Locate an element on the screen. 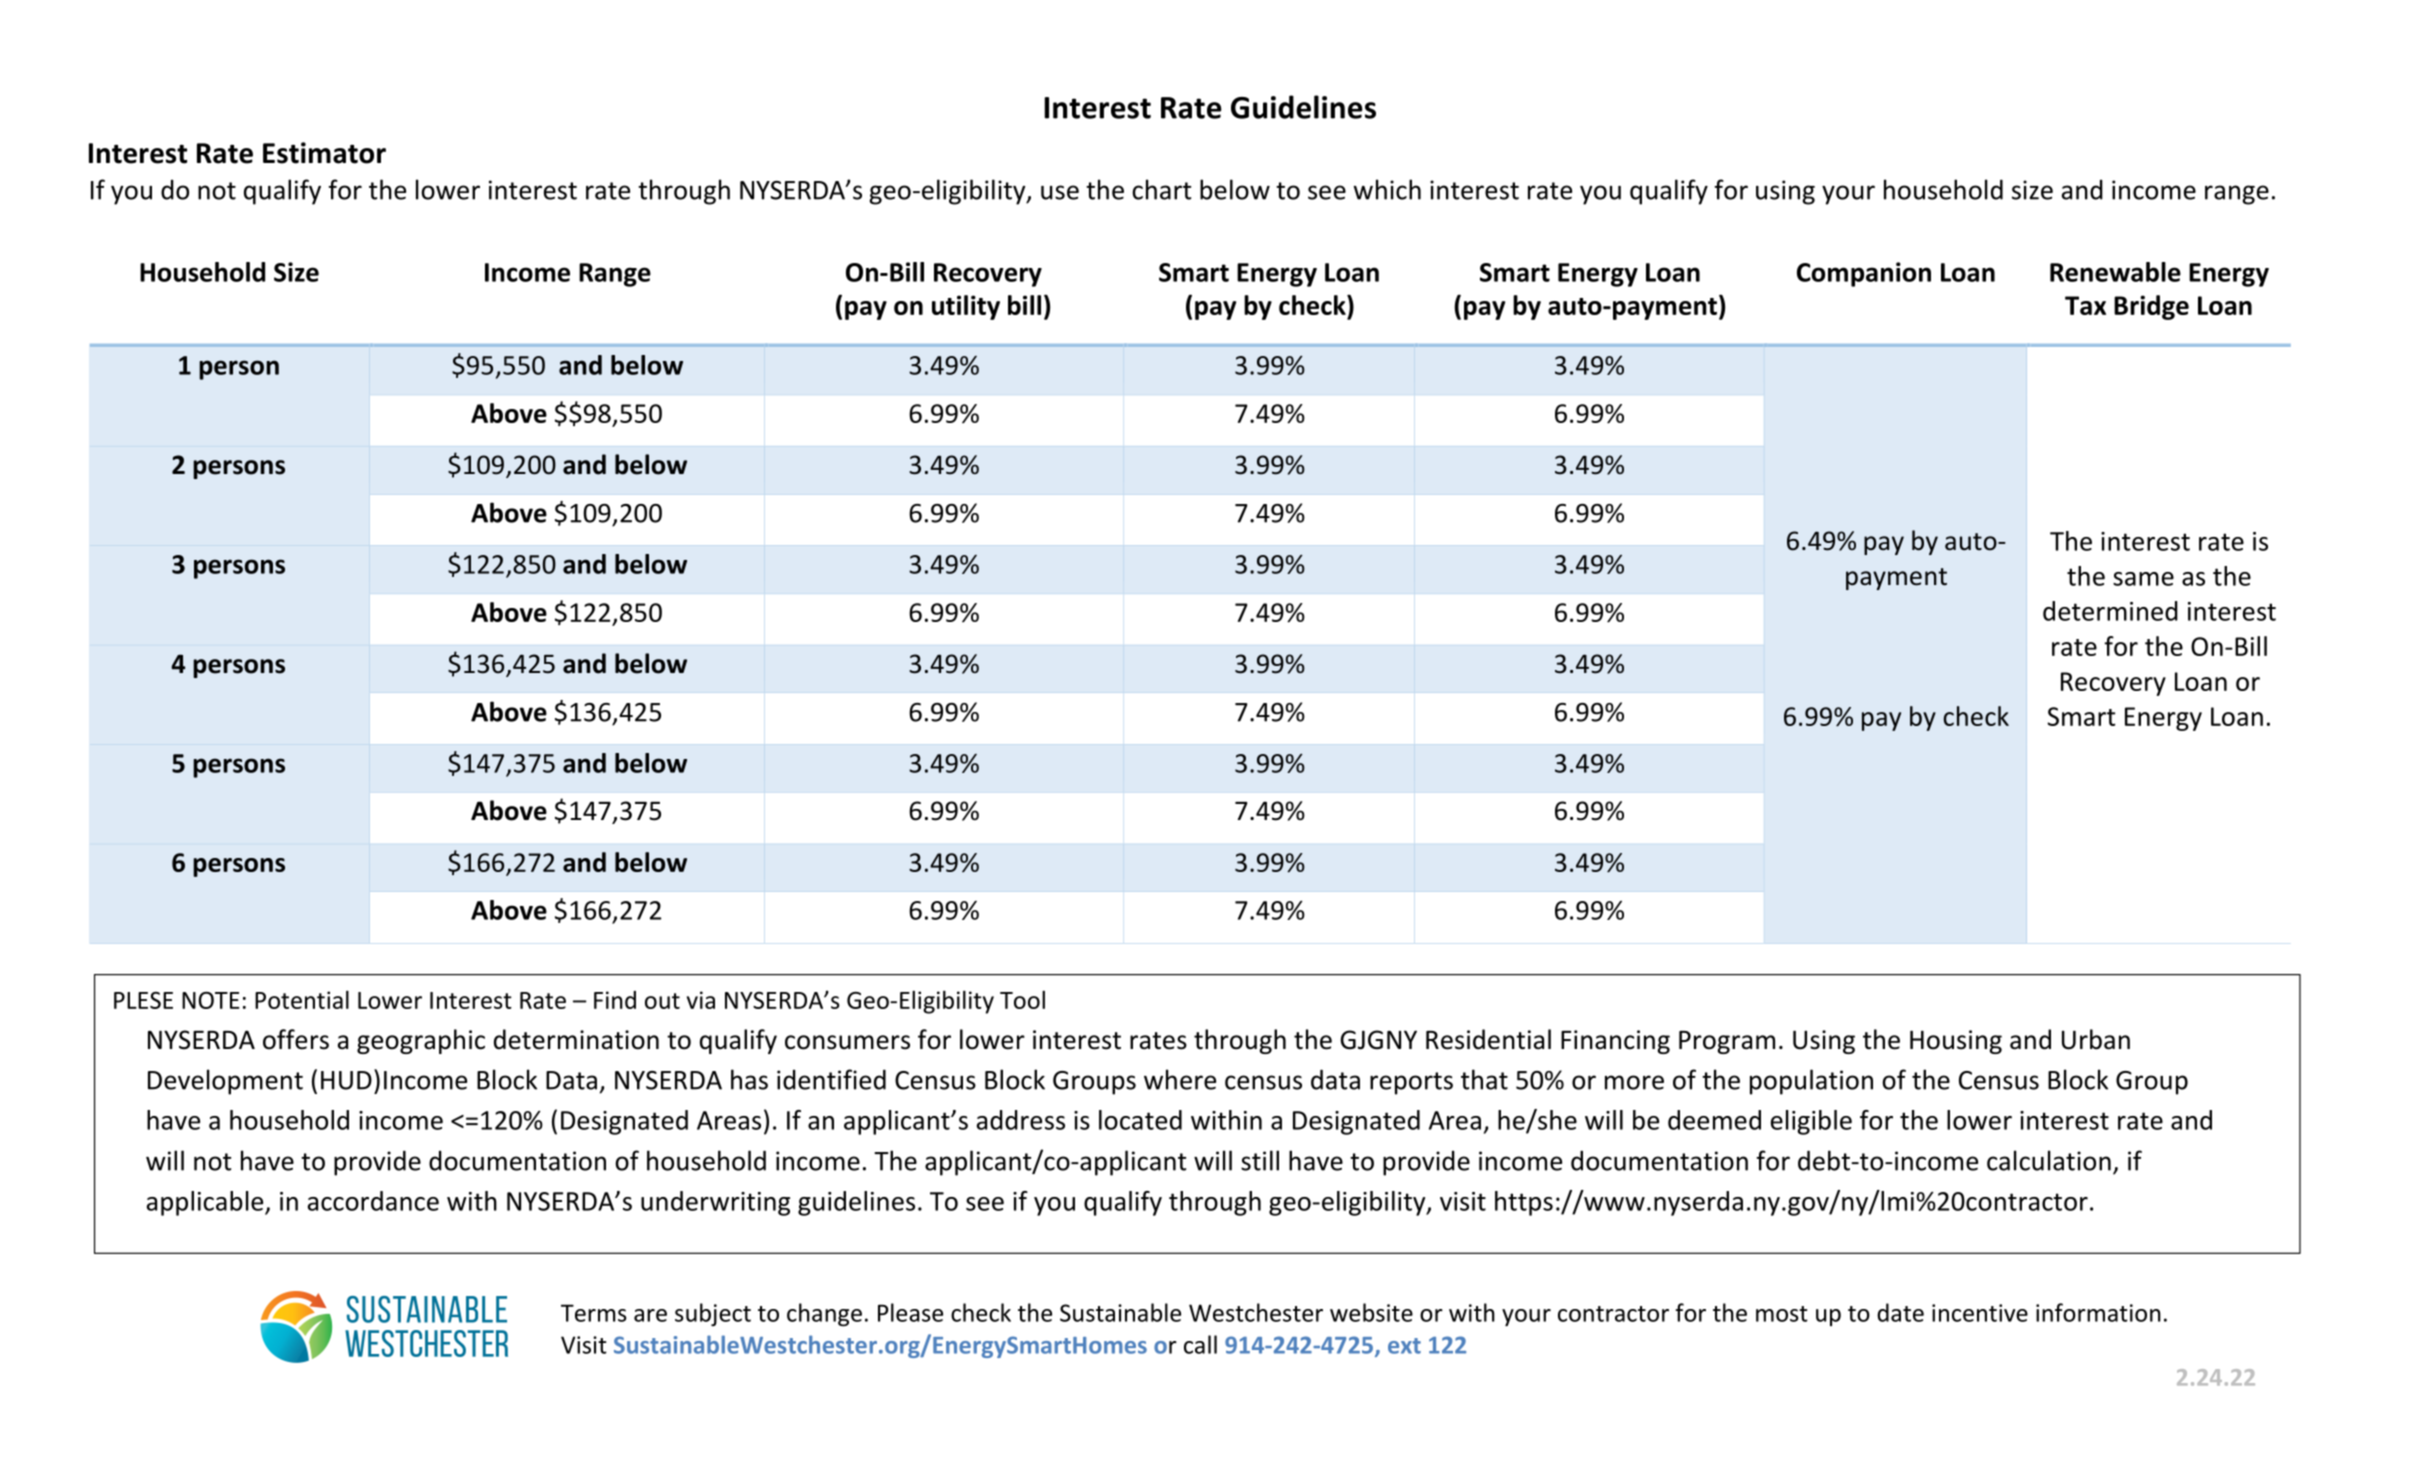 The height and width of the screenshot is (1466, 2414). determined is located at coordinates (2110, 611).
